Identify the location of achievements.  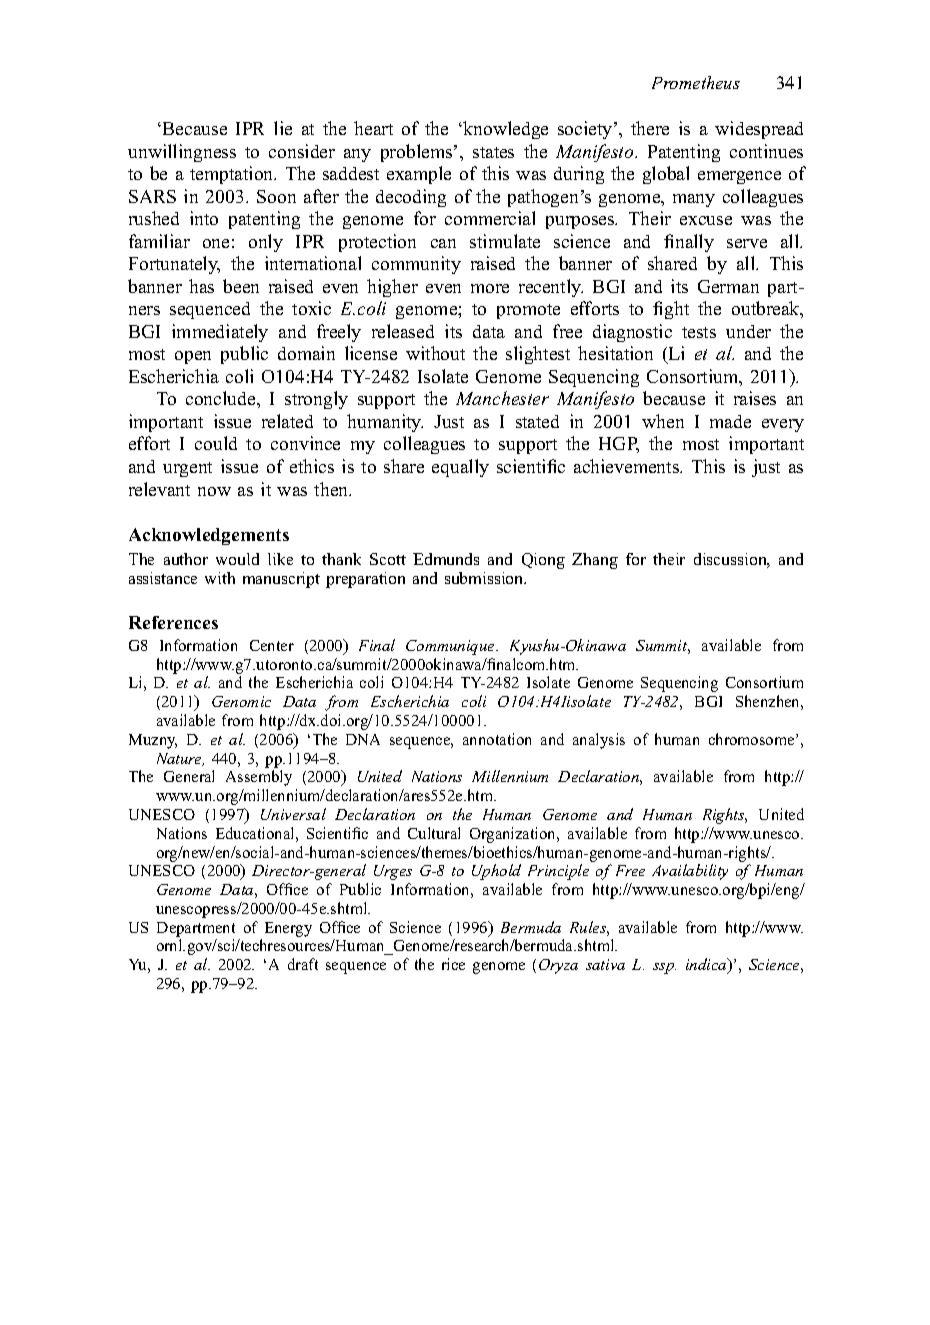
(627, 466).
